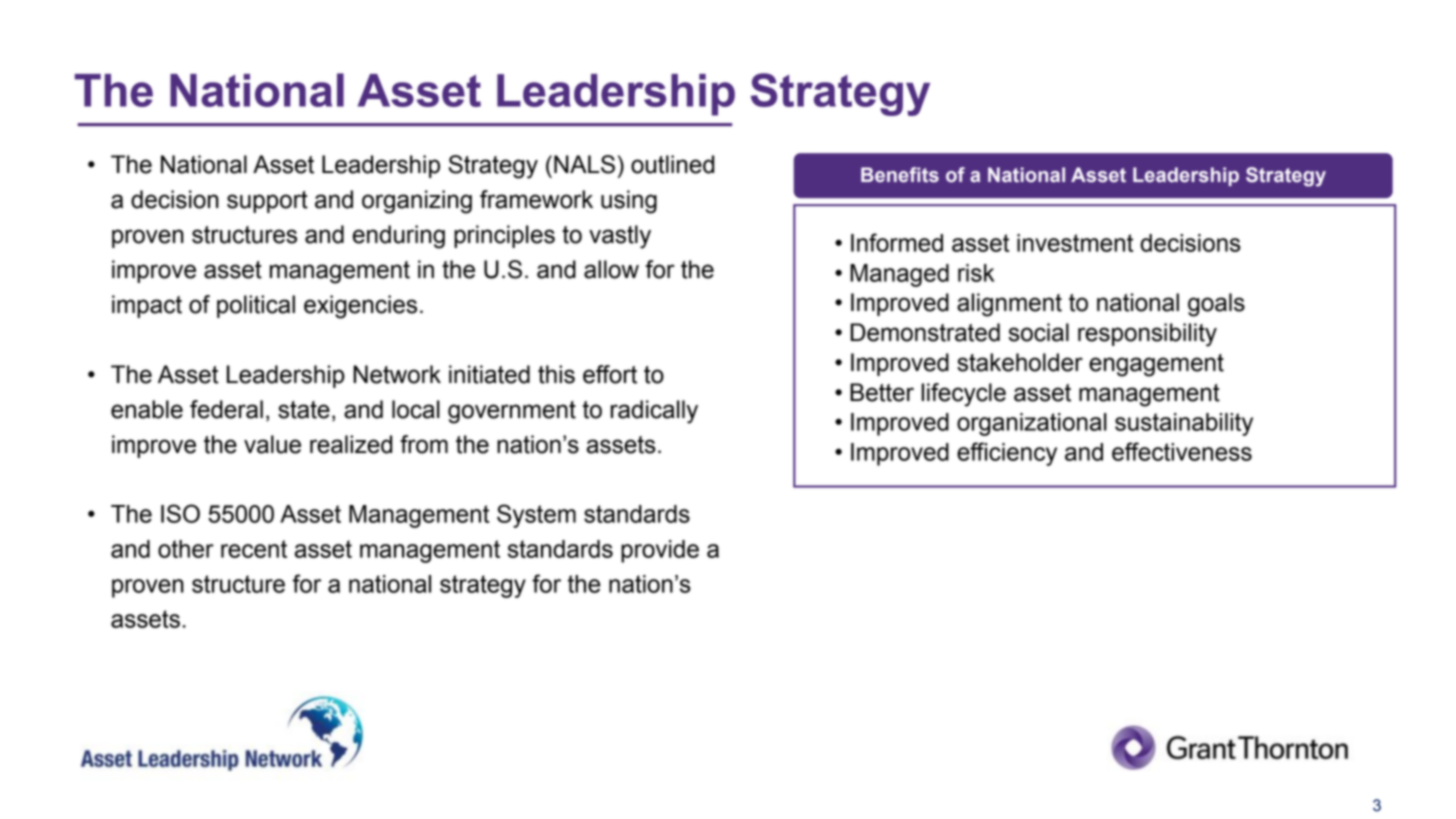 The width and height of the screenshot is (1456, 819). Describe the element at coordinates (267, 202) in the screenshot. I see `support` at that location.
